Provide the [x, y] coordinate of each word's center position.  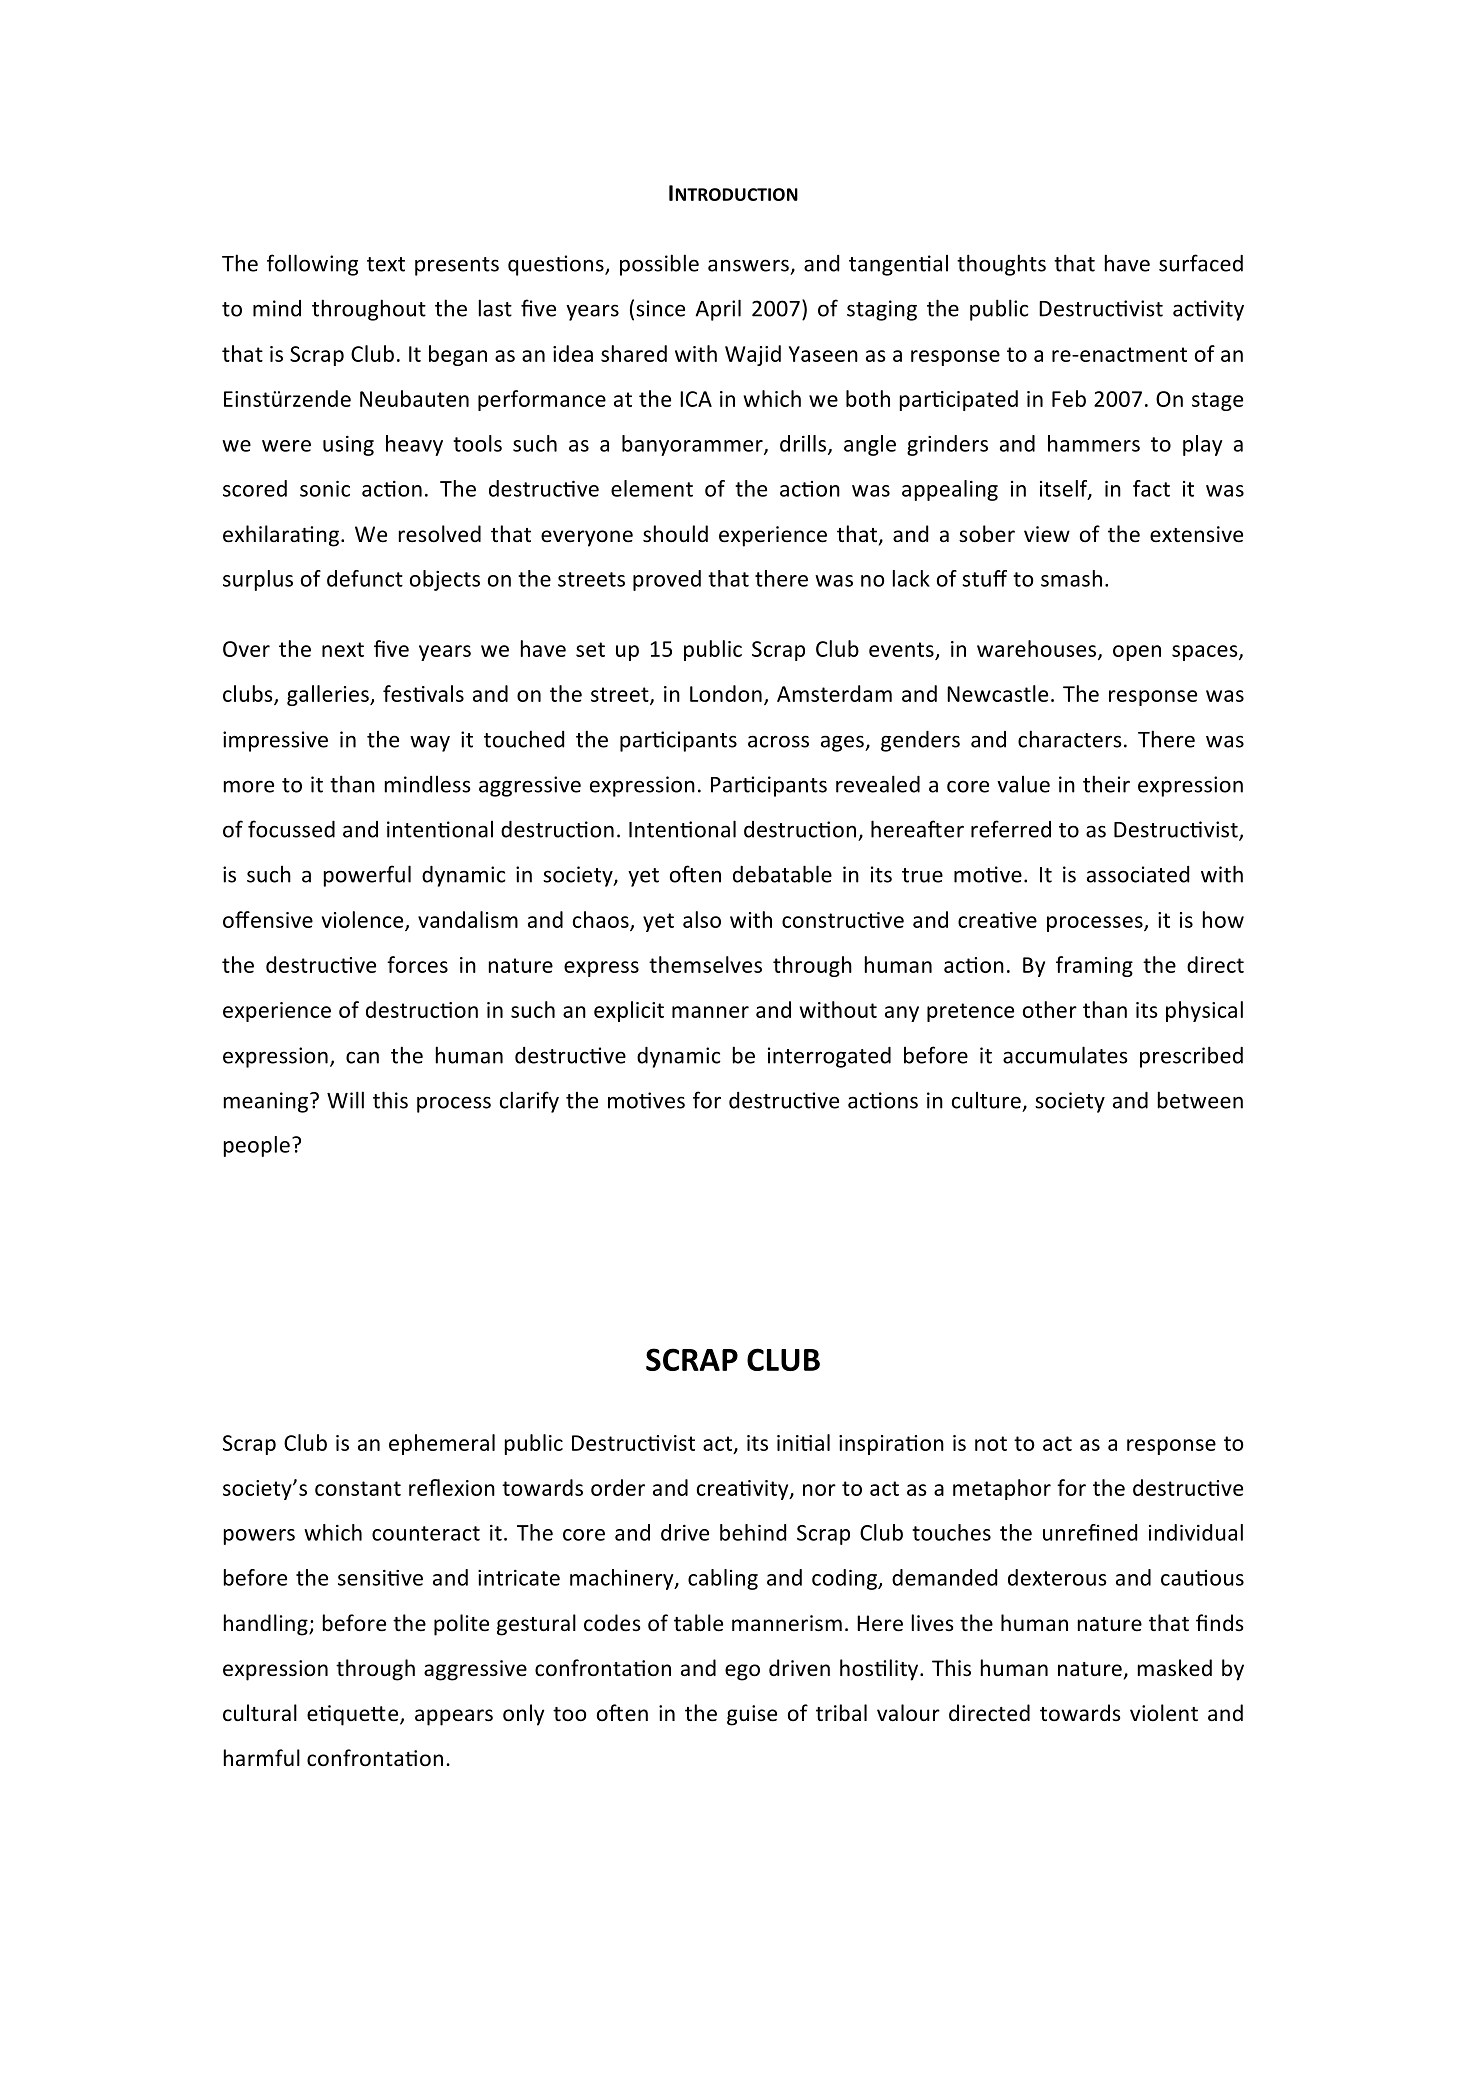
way [430, 743]
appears [454, 1717]
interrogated [829, 1057]
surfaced [1201, 263]
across [778, 741]
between [1200, 1100]
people [257, 1146]
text [386, 264]
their [1106, 784]
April [718, 310]
